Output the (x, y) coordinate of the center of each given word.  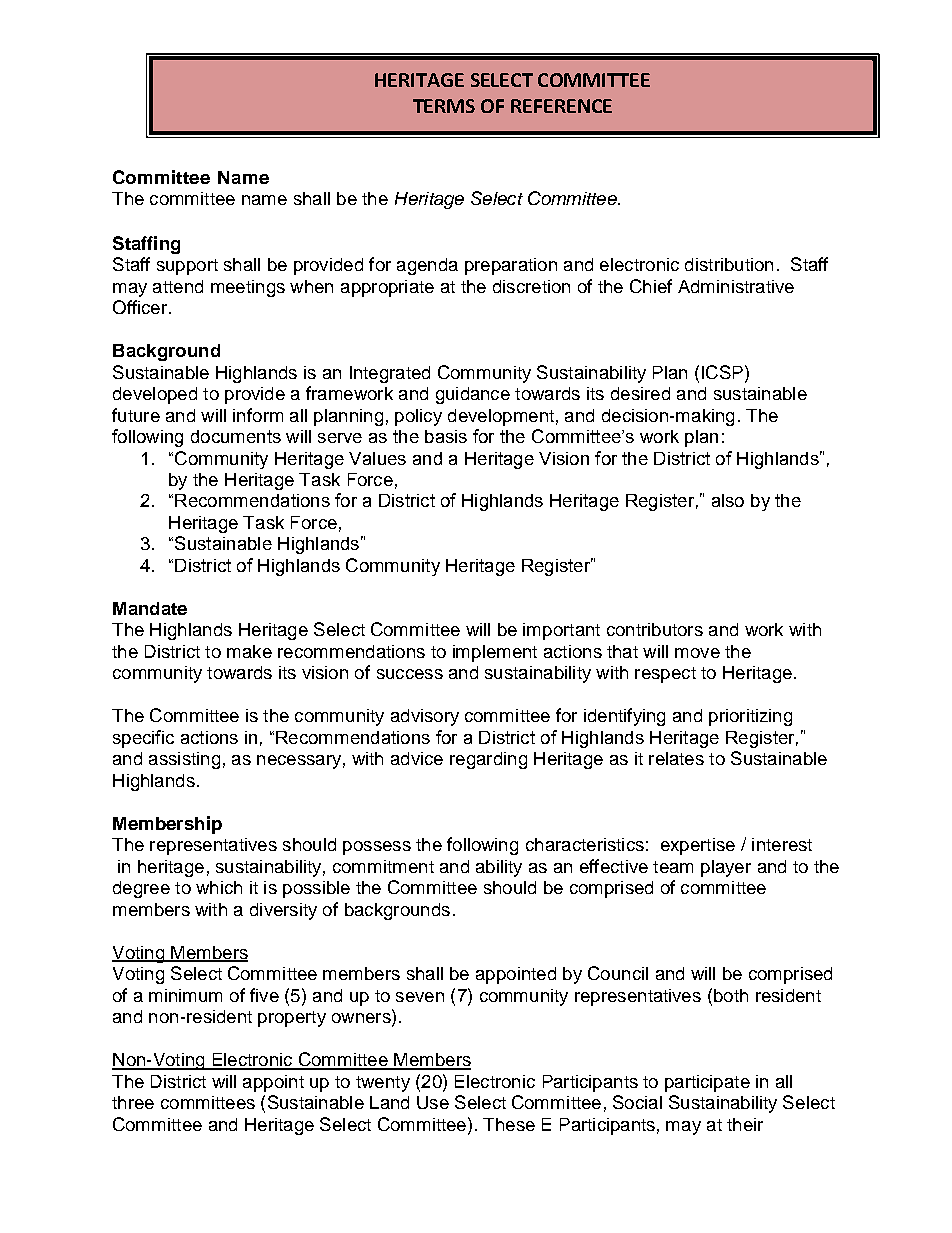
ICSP (722, 372)
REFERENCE (561, 106)
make (249, 651)
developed (155, 395)
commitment (383, 866)
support (187, 267)
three (133, 1102)
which (219, 887)
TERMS (444, 106)
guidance (473, 395)
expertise (698, 846)
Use (433, 1102)
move (697, 653)
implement (495, 653)
